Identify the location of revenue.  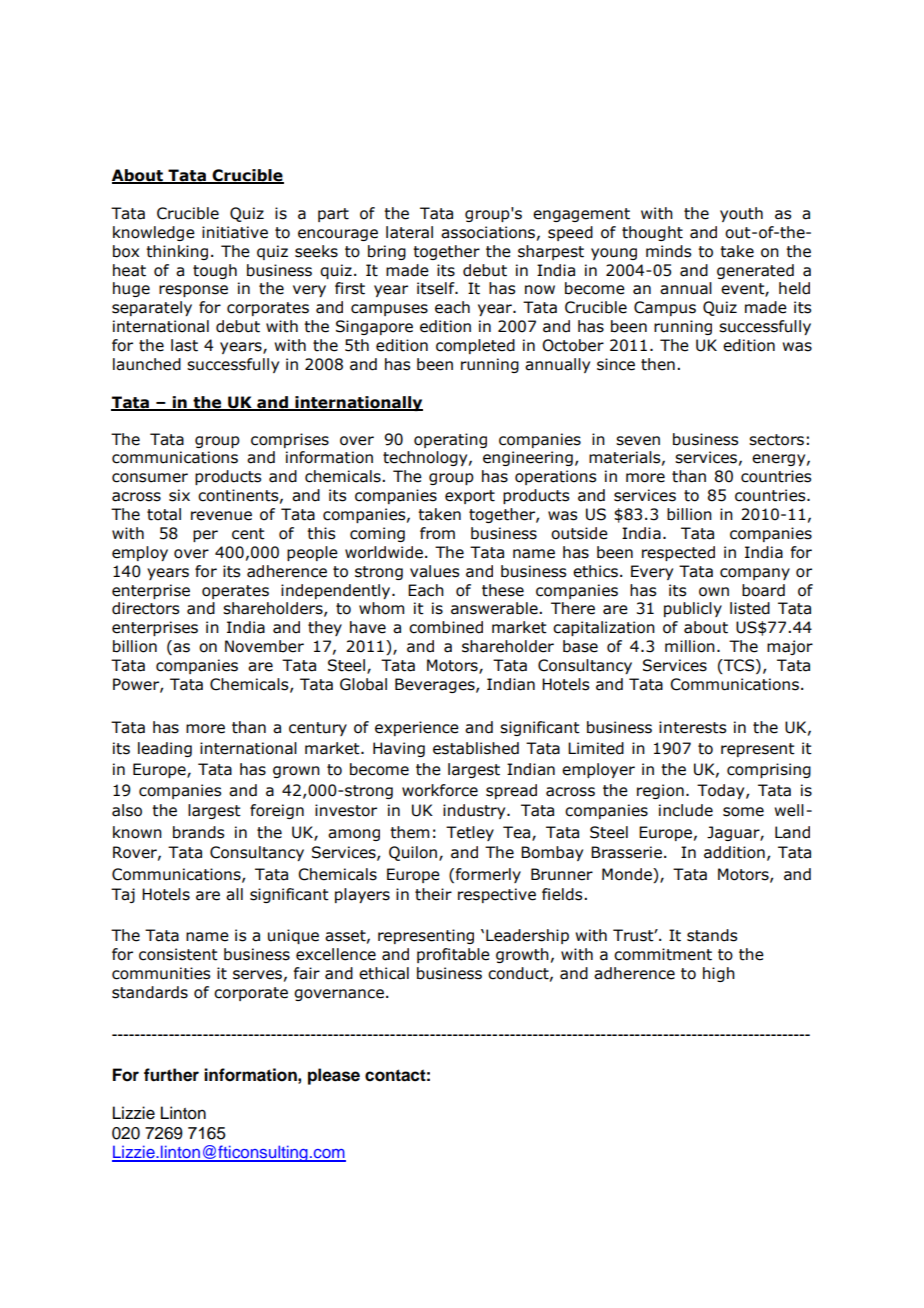
(221, 516).
